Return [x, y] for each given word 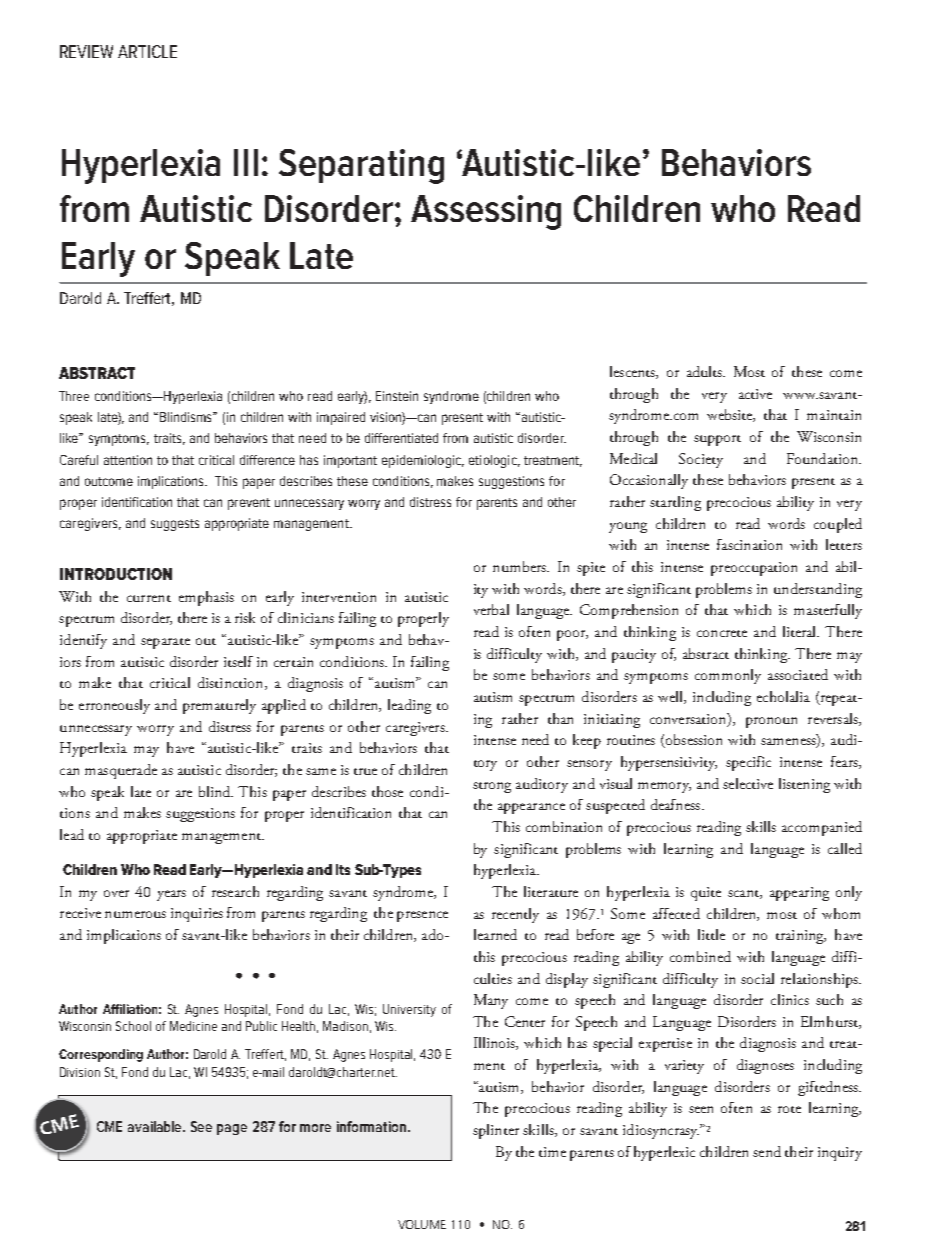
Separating [361, 166]
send [767, 1151]
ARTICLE [147, 51]
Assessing [486, 212]
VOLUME [422, 1224]
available [156, 1126]
